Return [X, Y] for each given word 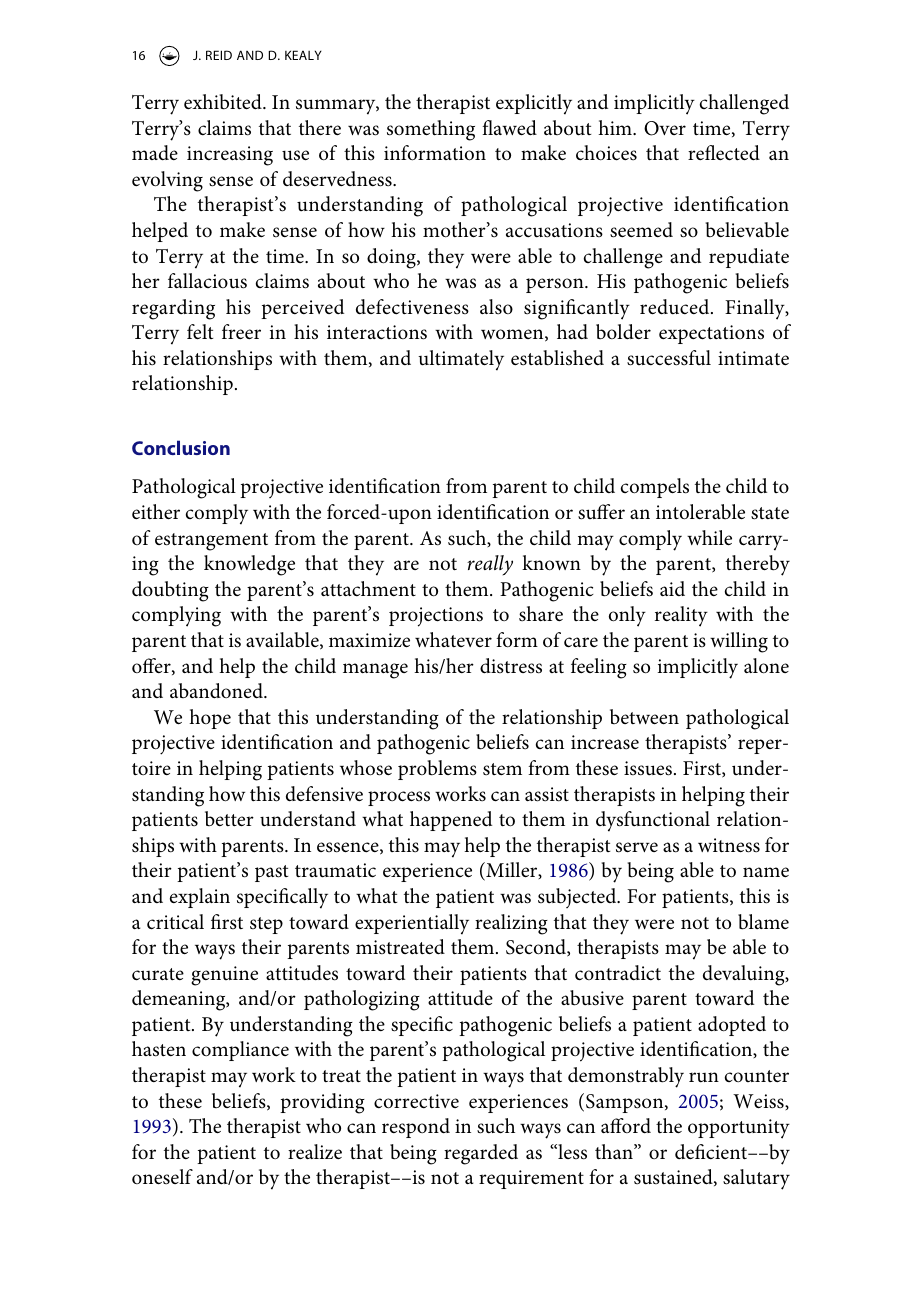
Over [665, 128]
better [229, 818]
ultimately [461, 360]
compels [655, 488]
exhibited [224, 102]
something [431, 130]
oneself [162, 1177]
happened [451, 821]
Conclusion [181, 447]
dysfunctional [653, 821]
